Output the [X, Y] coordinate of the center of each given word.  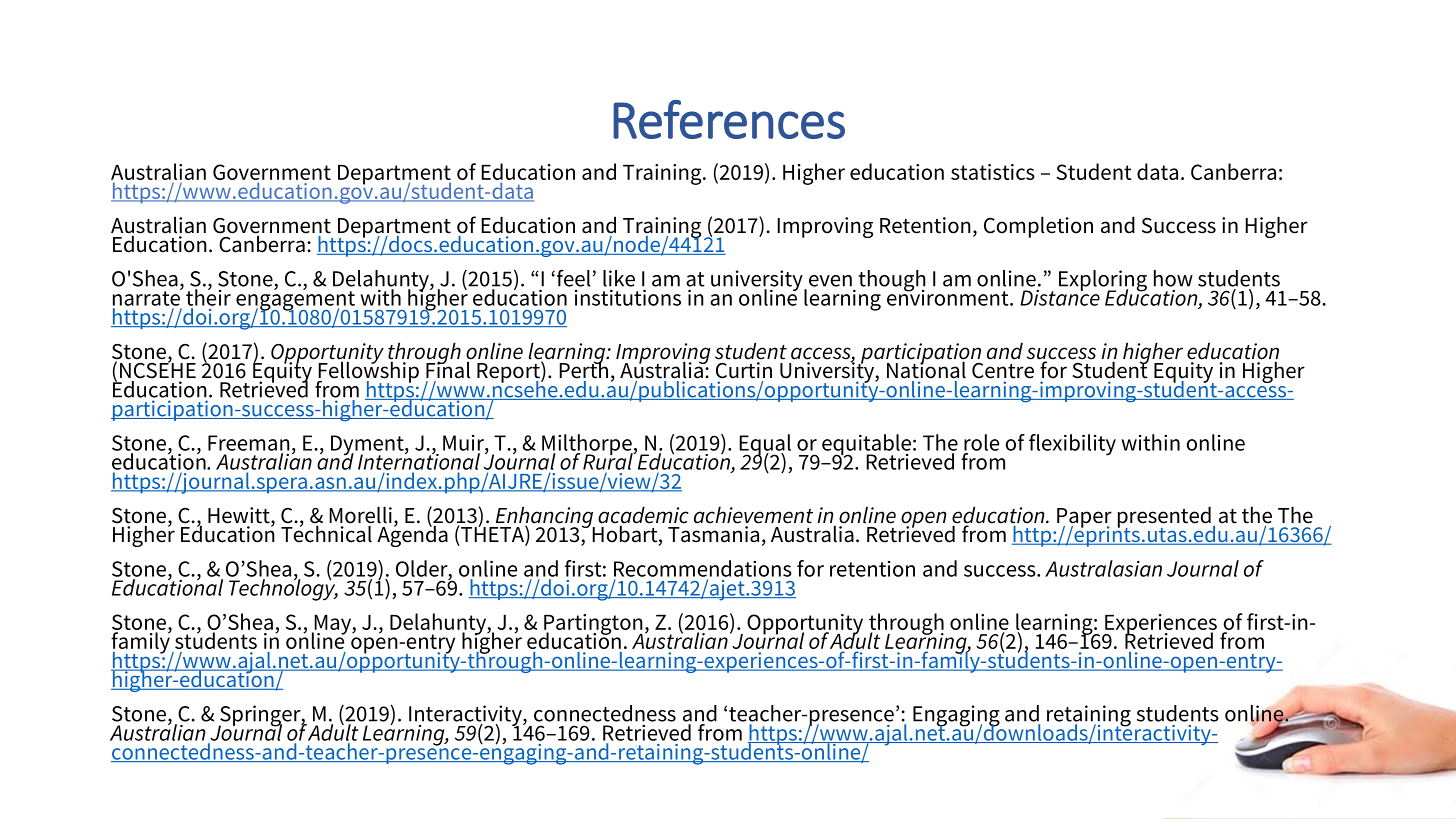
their [208, 296]
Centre [1003, 371]
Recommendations [703, 568]
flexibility [1072, 445]
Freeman [249, 443]
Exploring [1103, 282]
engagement [296, 301]
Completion [1038, 227]
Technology [283, 589]
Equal [765, 446]
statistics [993, 172]
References [729, 119]
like [619, 278]
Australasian [1103, 568]
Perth [583, 369]
